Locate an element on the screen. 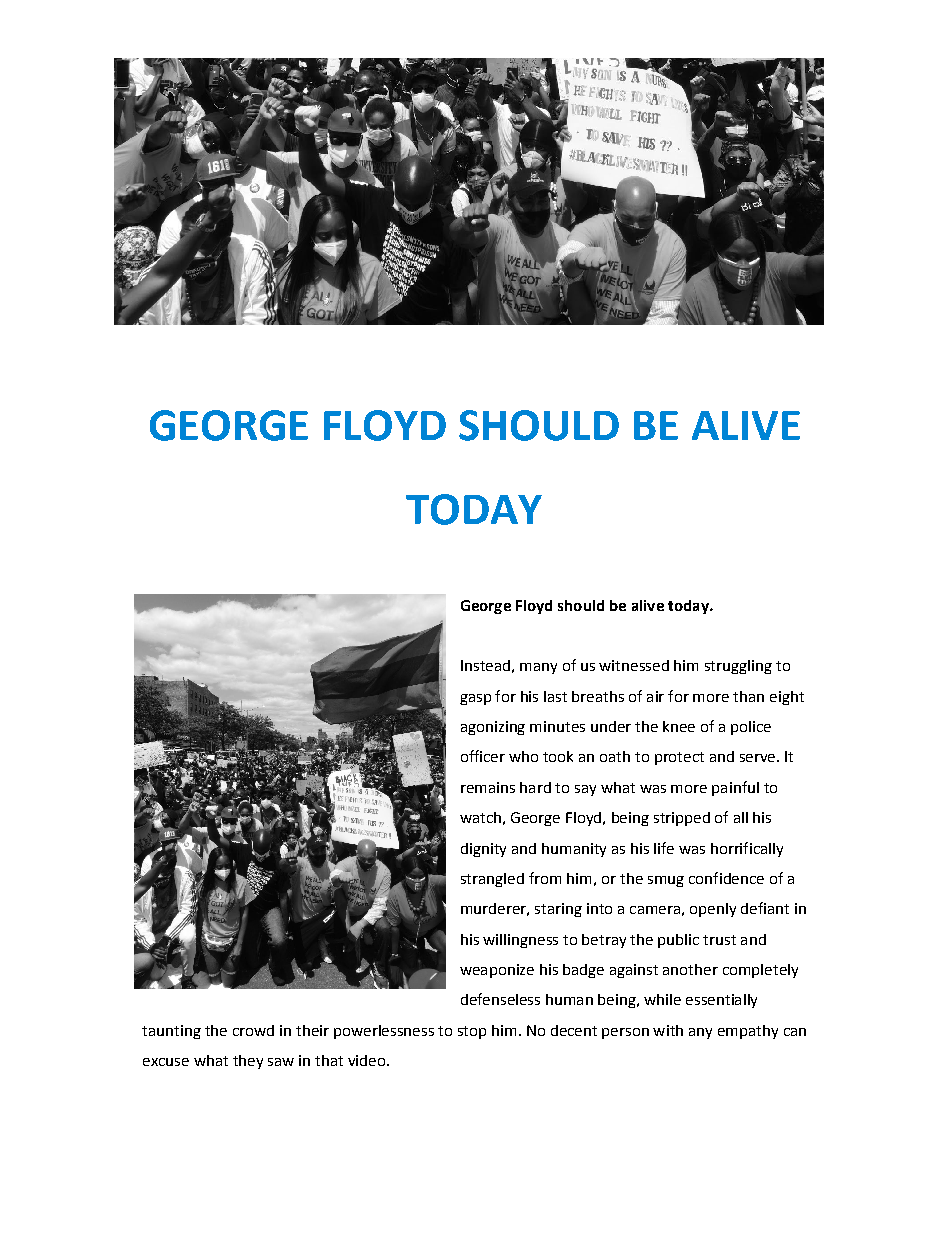  staring is located at coordinates (558, 910).
